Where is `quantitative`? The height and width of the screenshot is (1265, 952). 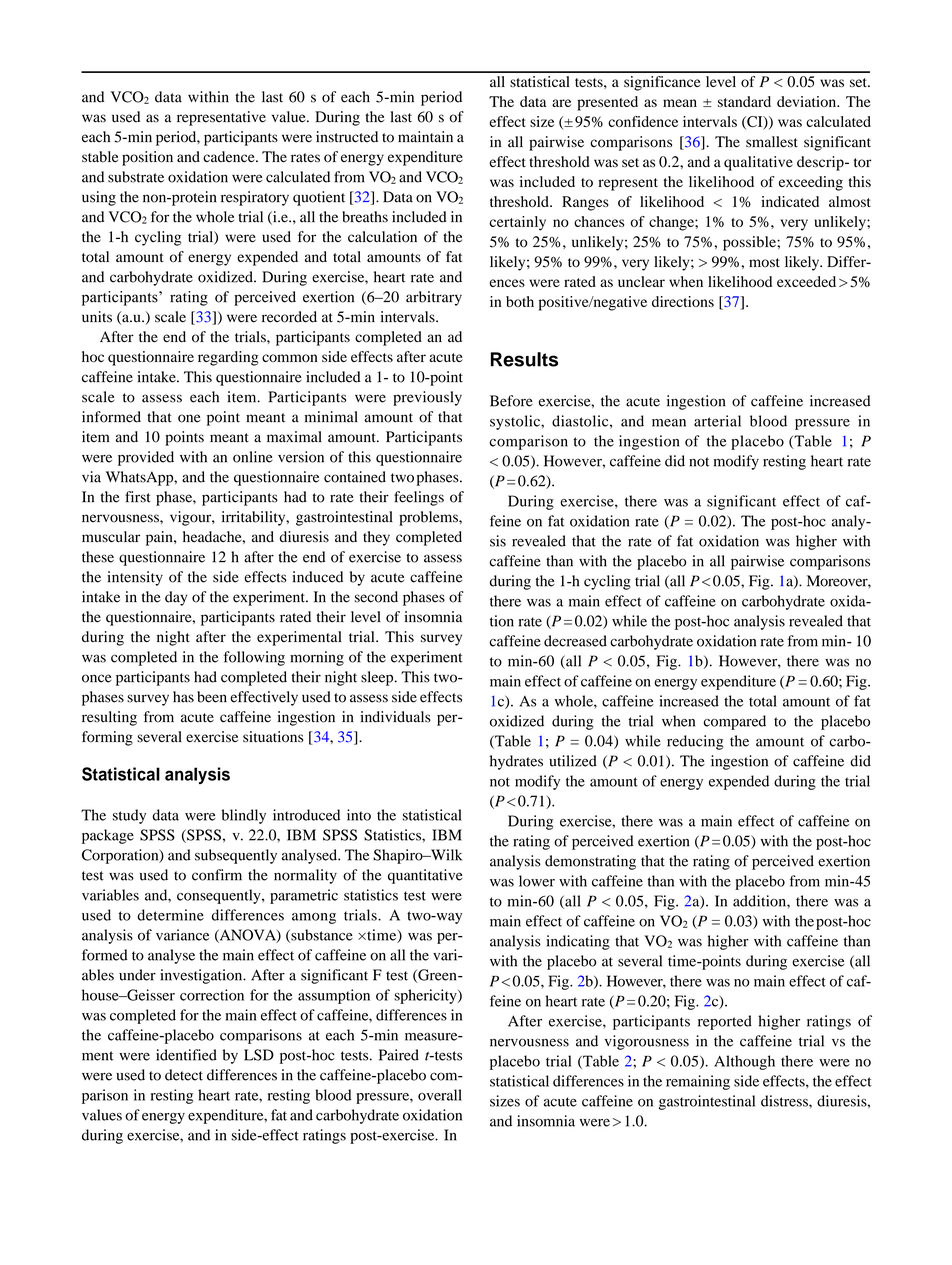 quantitative is located at coordinates (425, 876).
